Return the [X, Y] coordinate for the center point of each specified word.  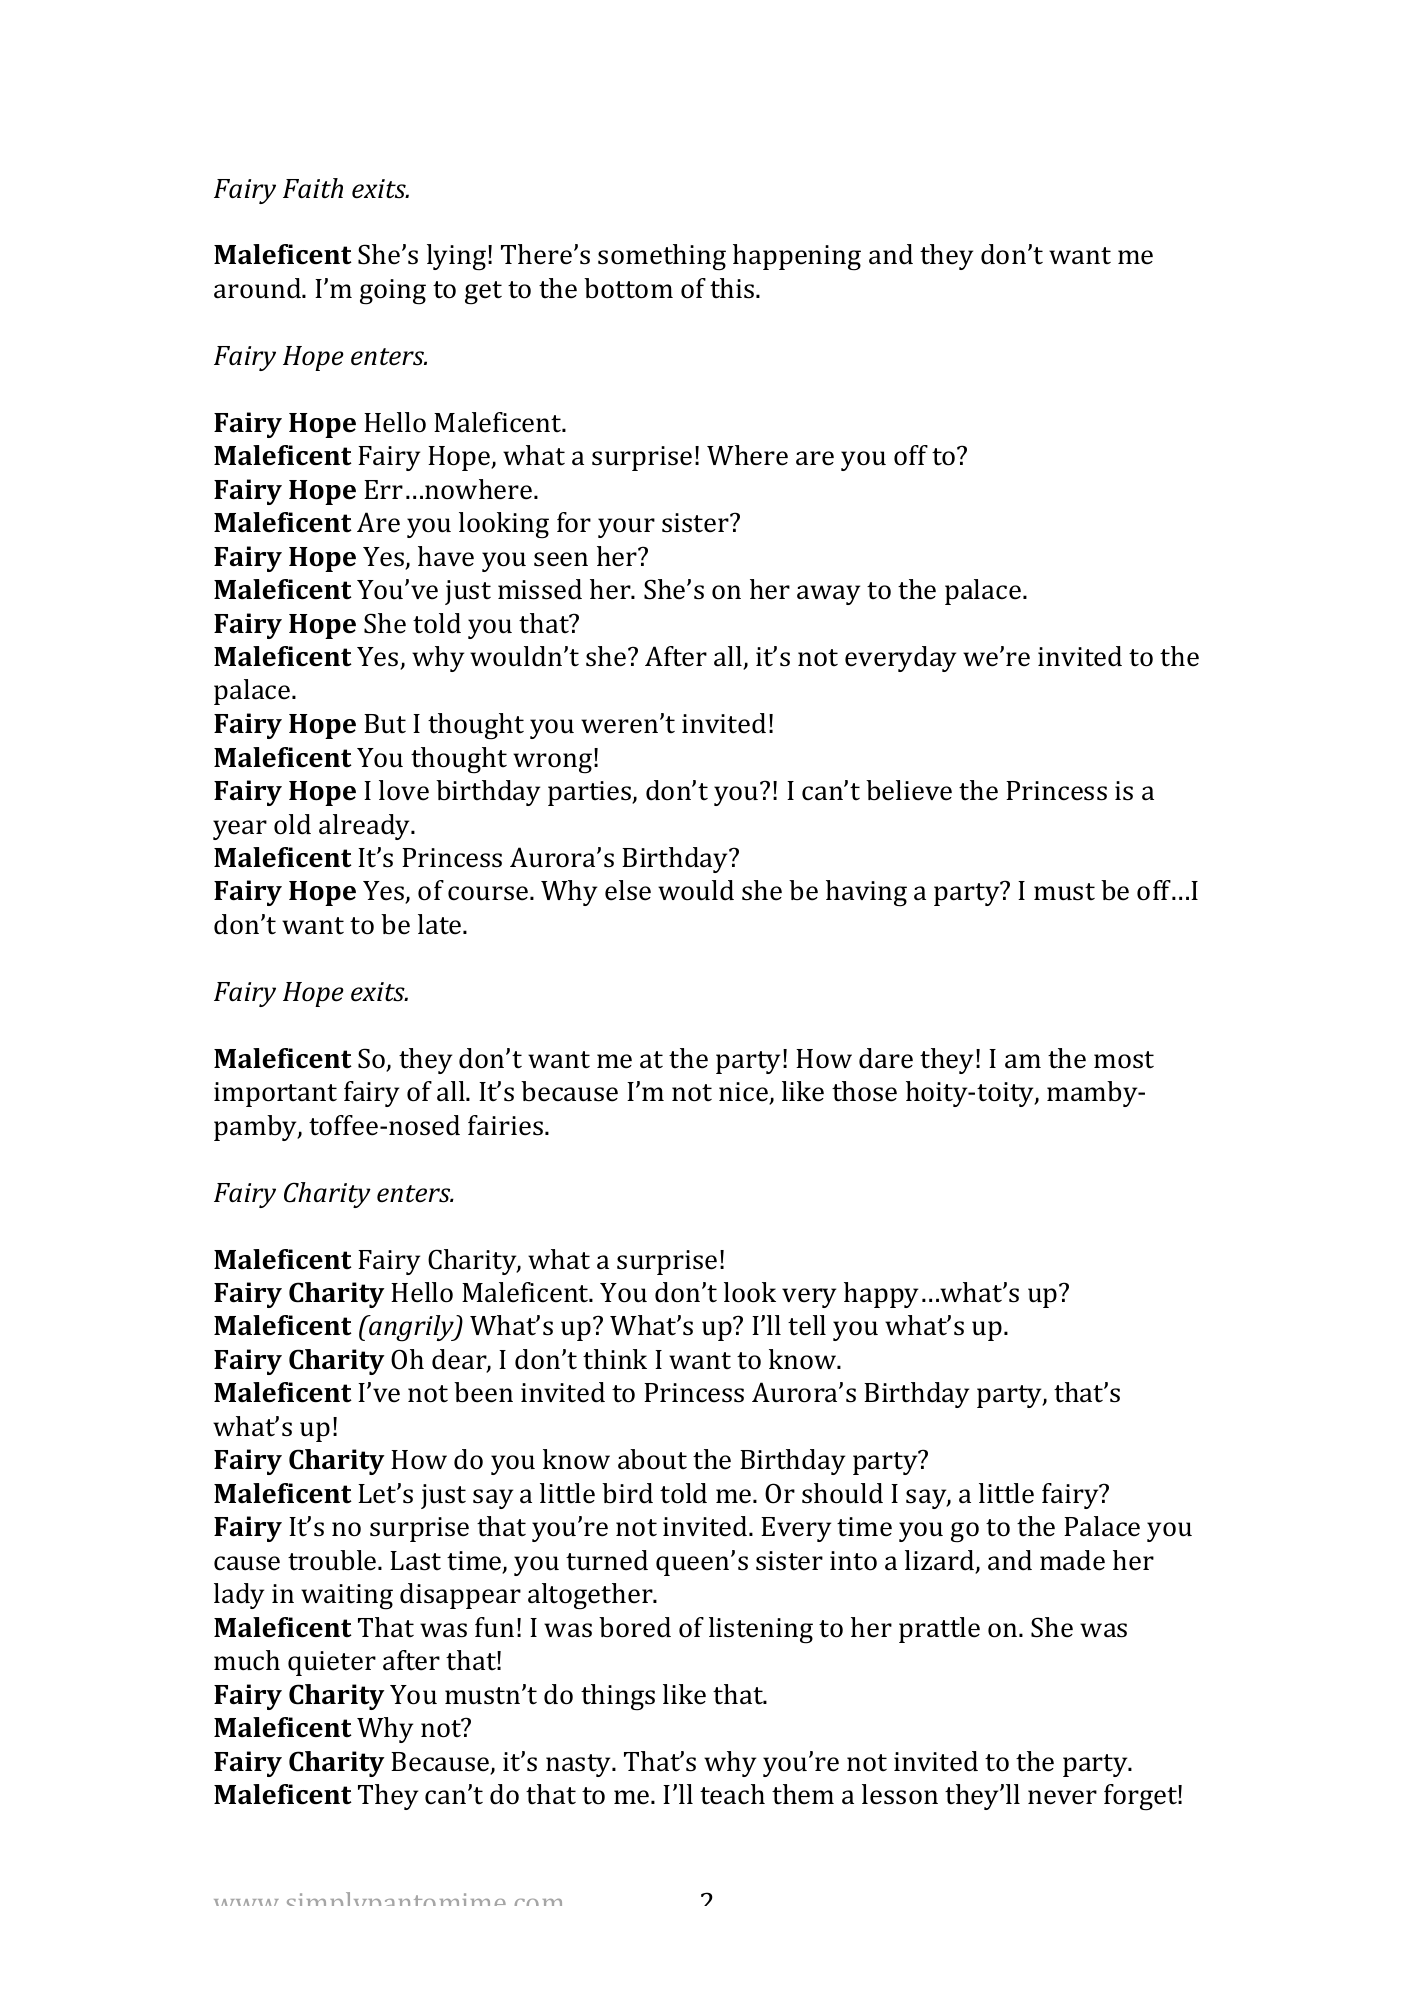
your [626, 528]
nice [744, 1093]
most [1124, 1060]
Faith [313, 188]
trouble [333, 1560]
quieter [332, 1663]
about [652, 1459]
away [828, 595]
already [366, 827]
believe [909, 790]
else [628, 890]
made [1072, 1560]
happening [797, 257]
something [662, 257]
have [446, 556]
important [275, 1094]
